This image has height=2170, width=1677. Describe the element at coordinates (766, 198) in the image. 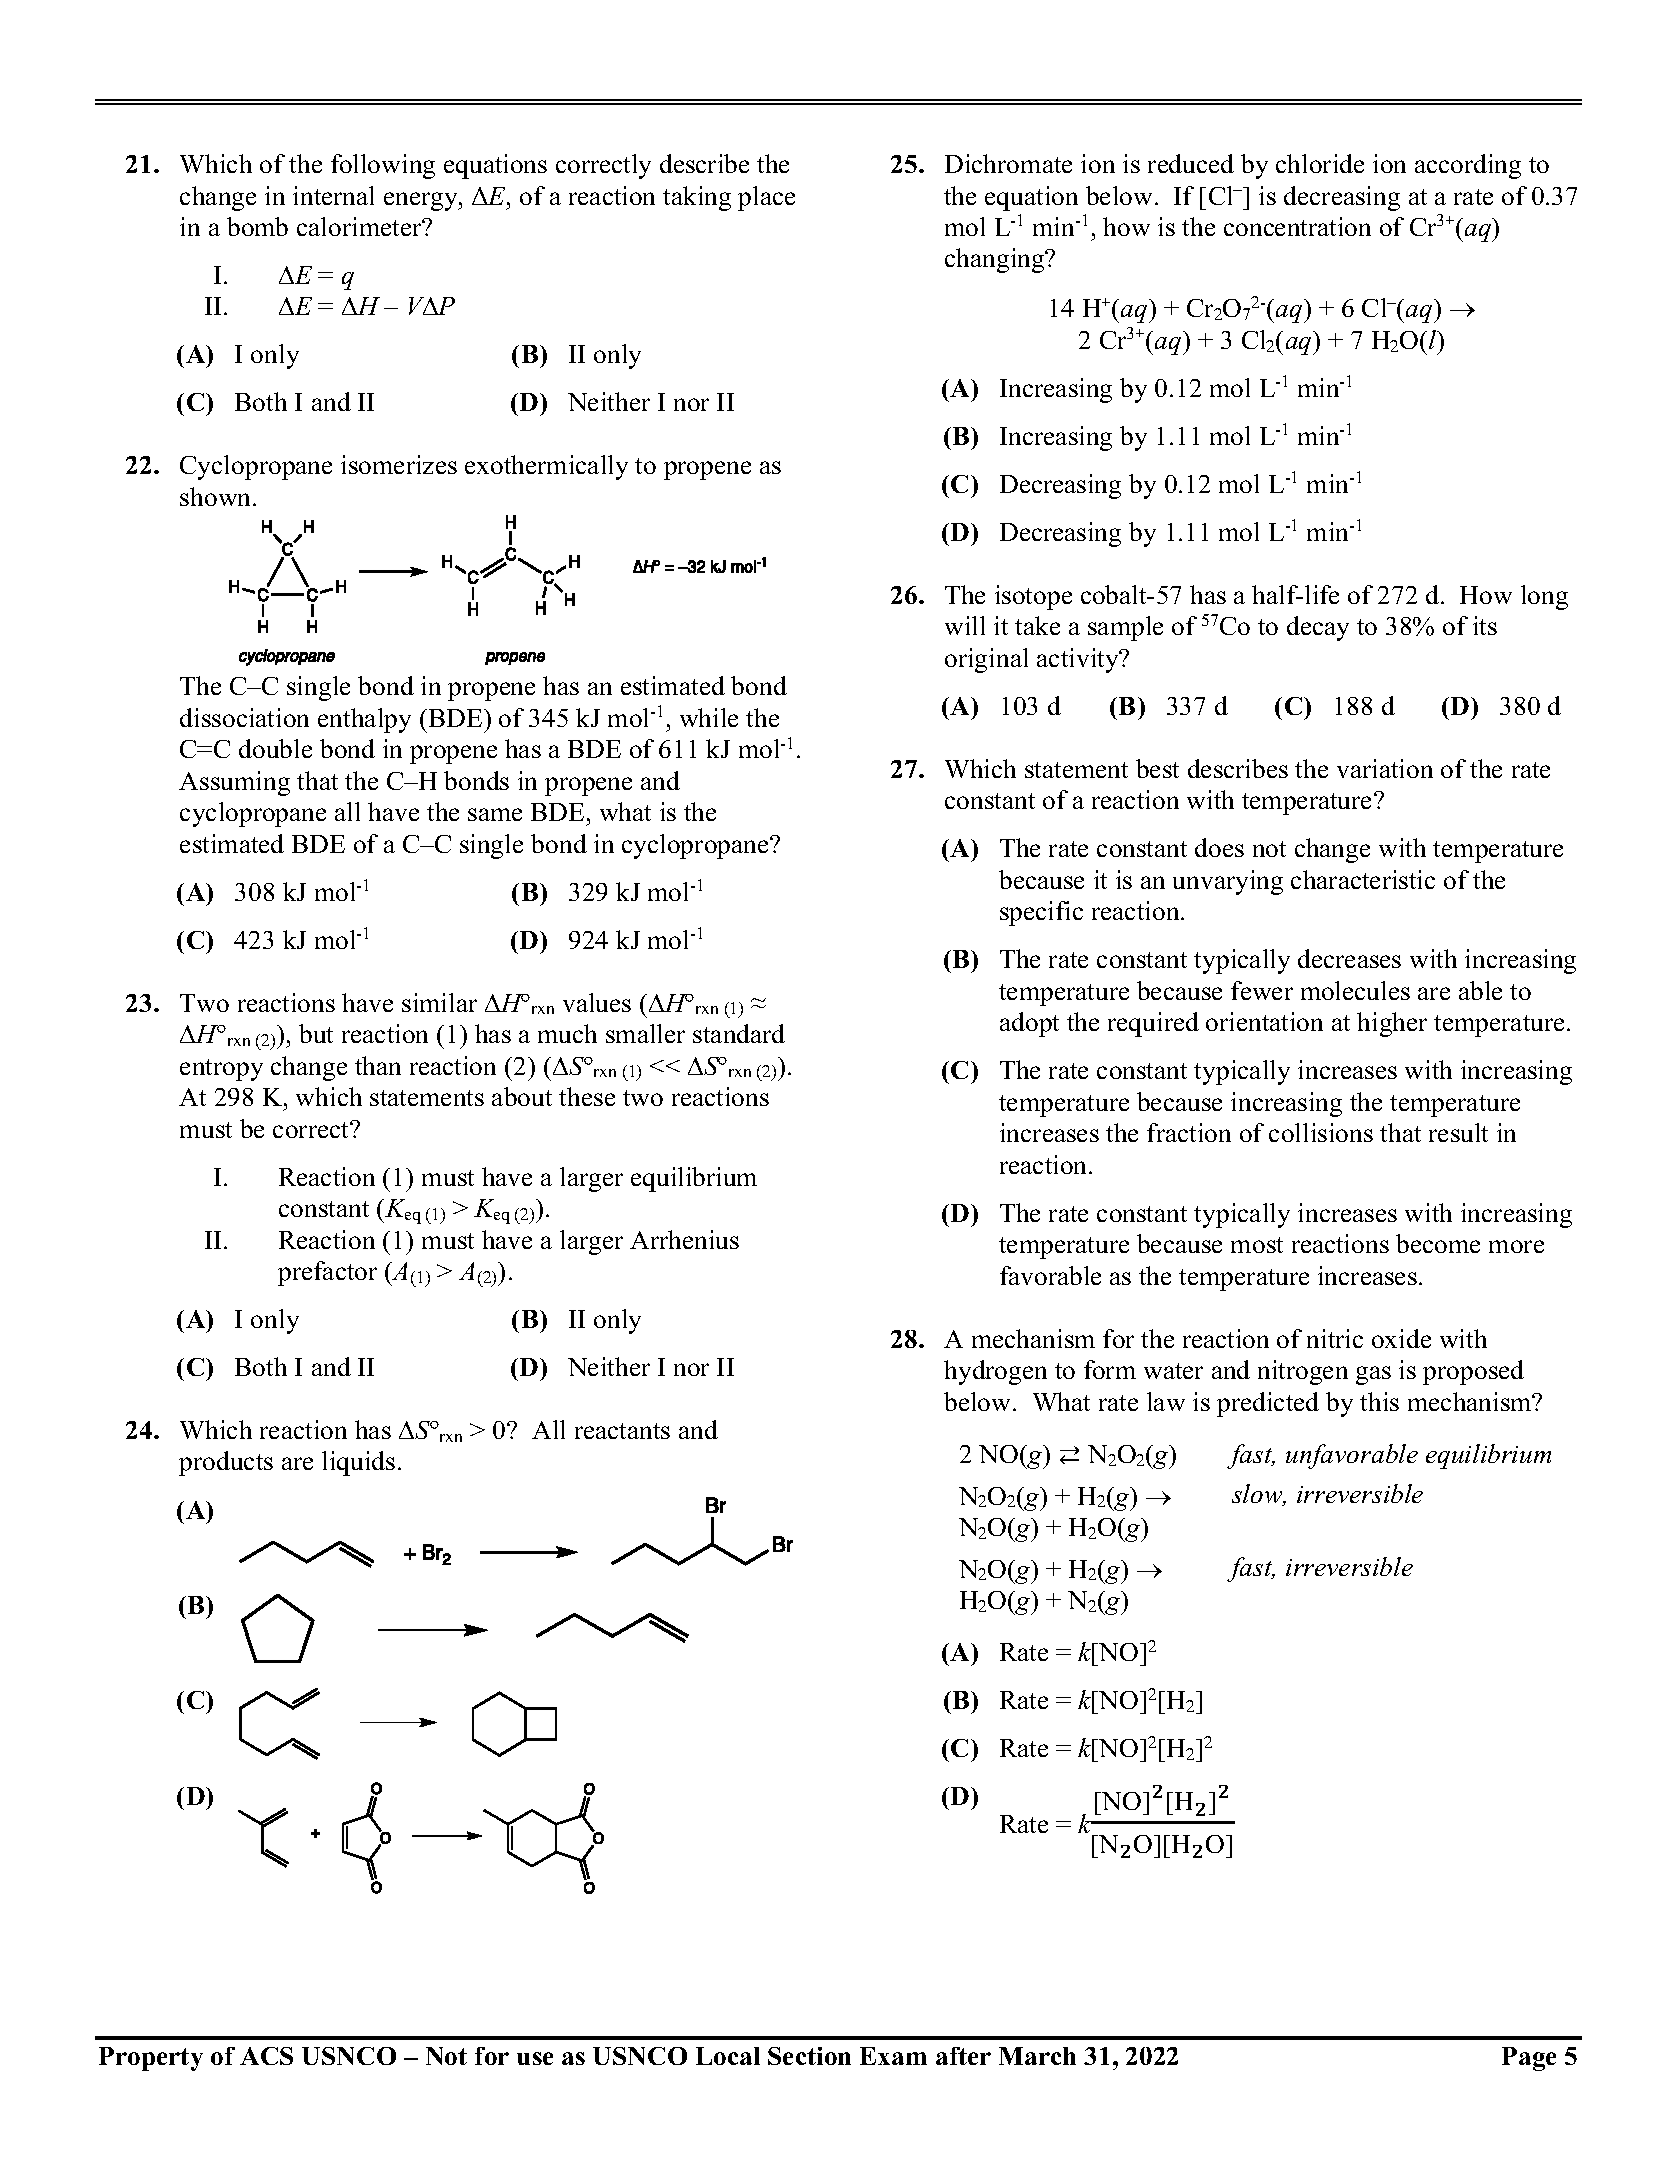

I see `place` at that location.
